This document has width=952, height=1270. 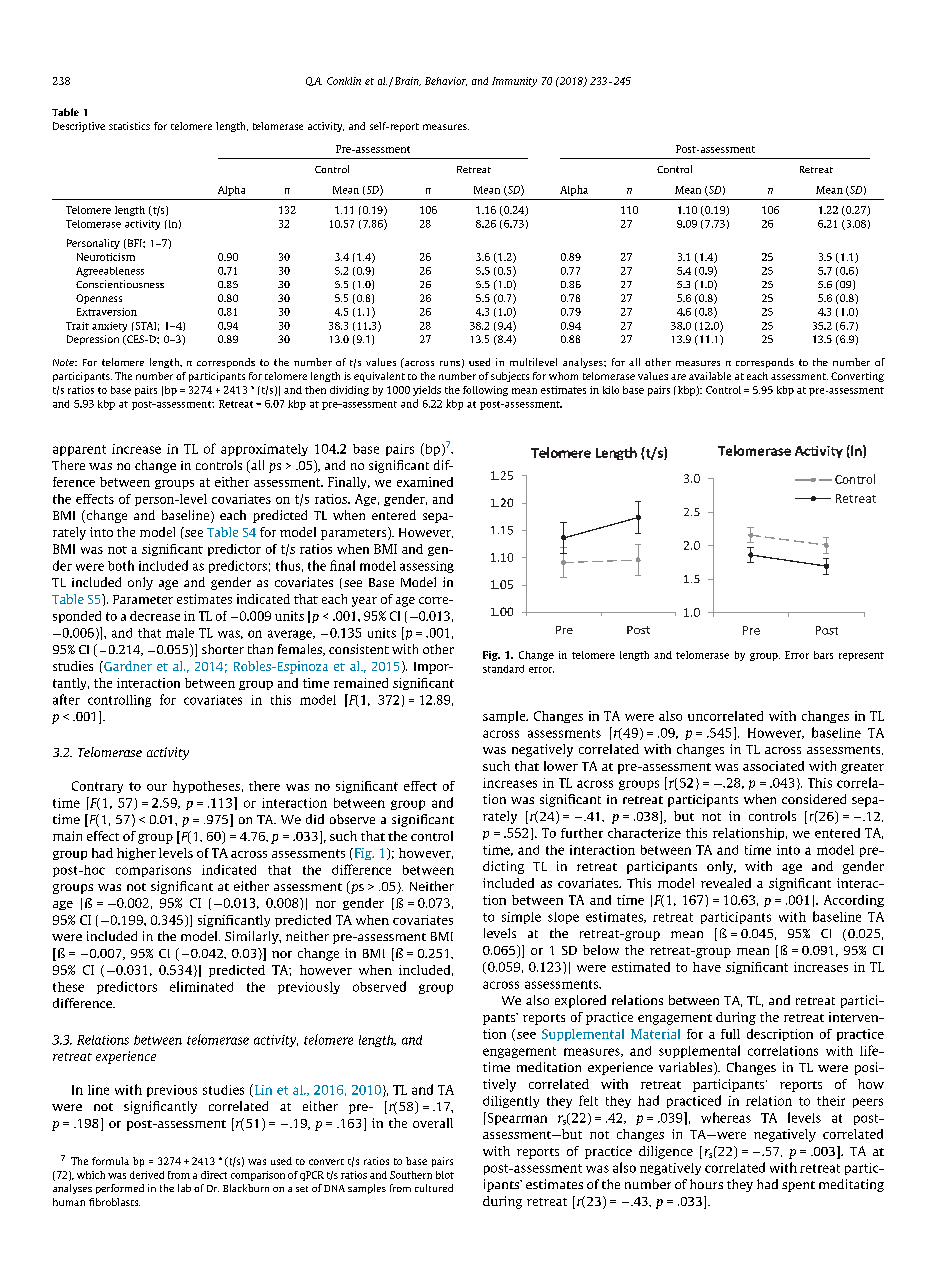 I want to click on Behavior, so click(x=446, y=81).
